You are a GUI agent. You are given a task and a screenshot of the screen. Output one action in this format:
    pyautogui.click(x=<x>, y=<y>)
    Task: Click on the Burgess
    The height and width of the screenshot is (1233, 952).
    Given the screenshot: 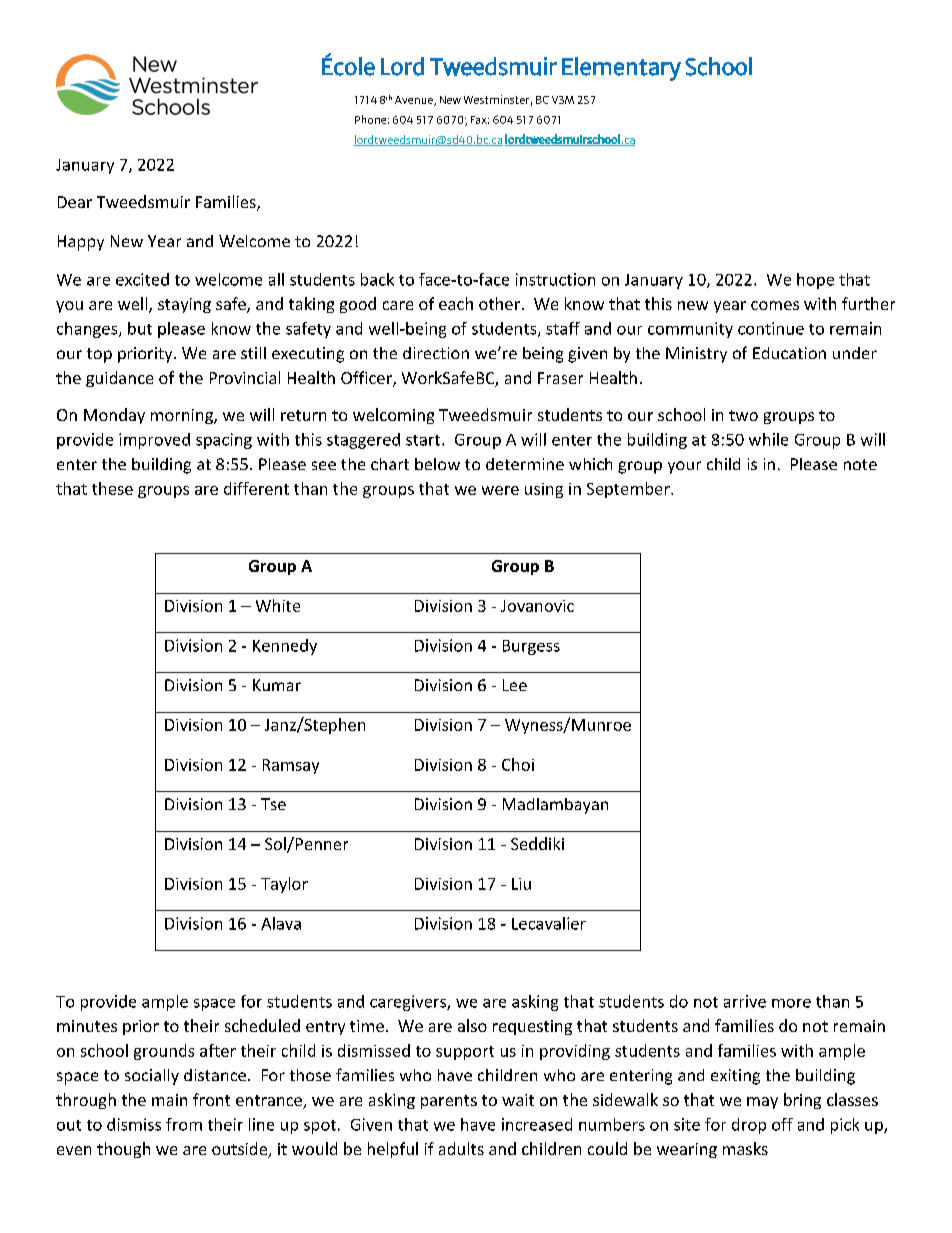 What is the action you would take?
    pyautogui.click(x=531, y=647)
